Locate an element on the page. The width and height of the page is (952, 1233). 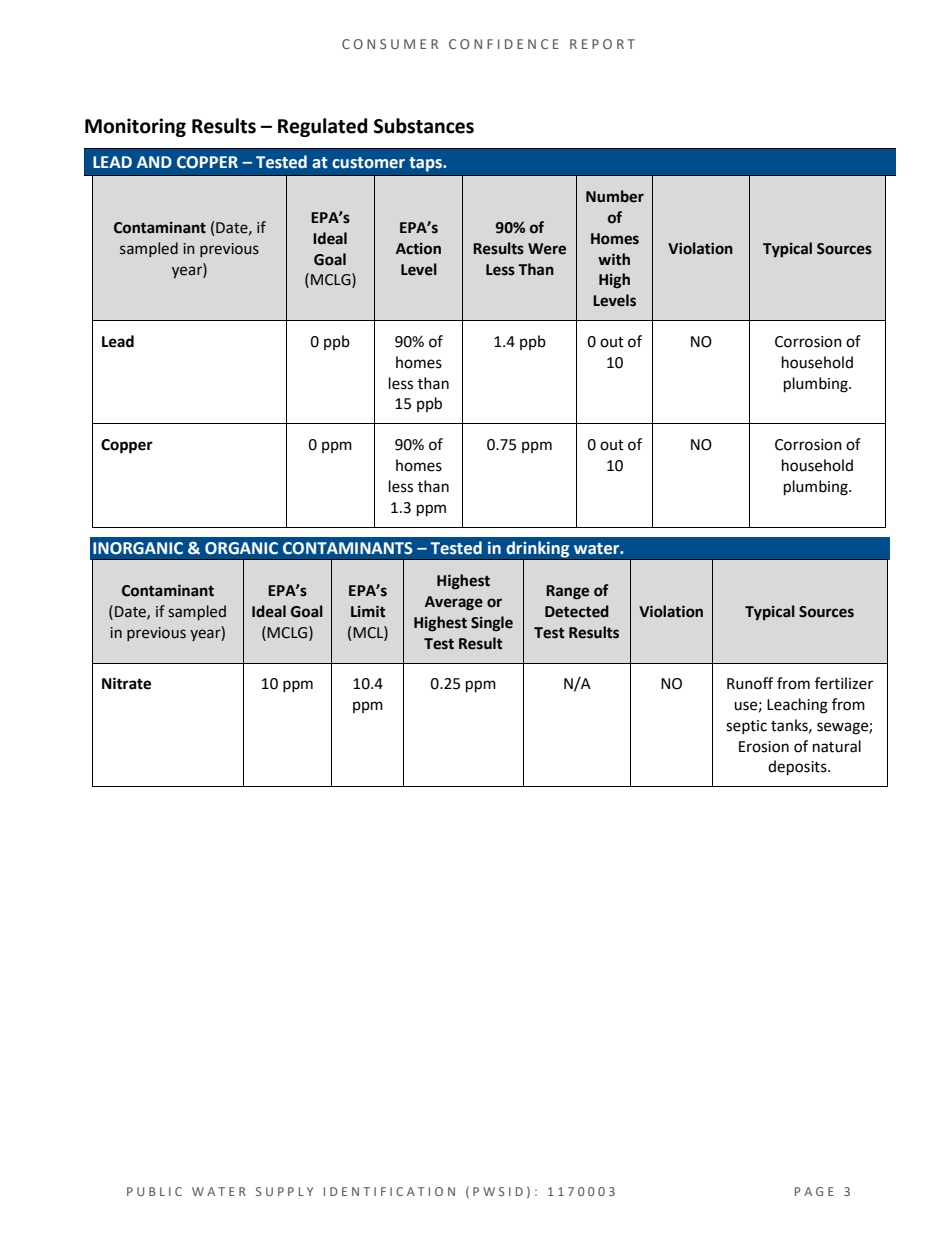
IDENTIFICATION is located at coordinates (389, 1191).
